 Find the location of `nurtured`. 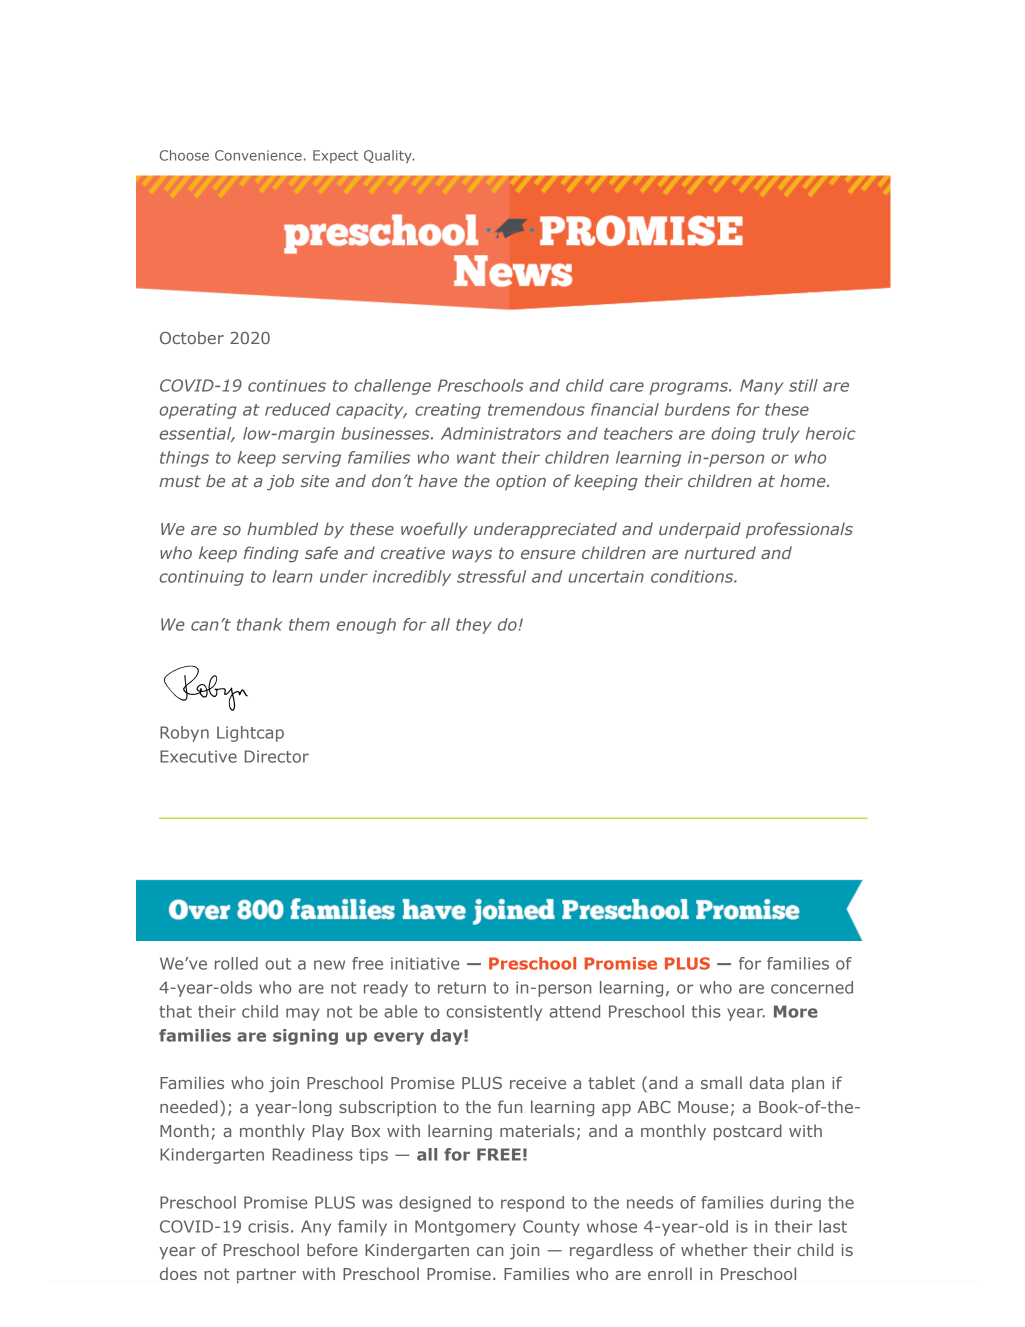

nurtured is located at coordinates (720, 552).
